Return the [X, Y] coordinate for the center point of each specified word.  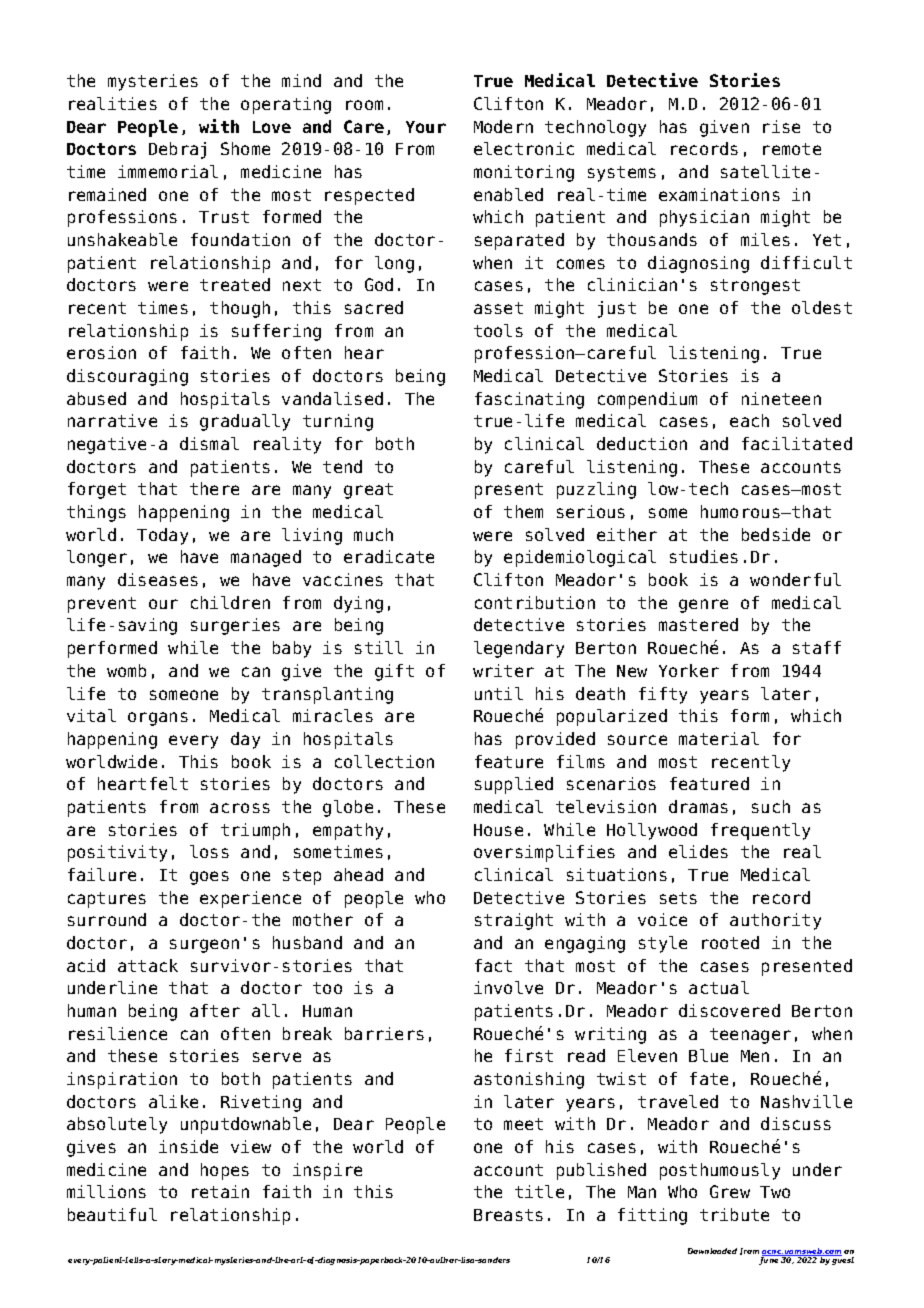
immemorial [168, 171]
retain [220, 1191]
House [498, 830]
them [523, 511]
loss [209, 851]
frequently [760, 831]
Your [426, 127]
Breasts [508, 1215]
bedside [776, 534]
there [214, 488]
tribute [734, 1214]
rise [781, 126]
